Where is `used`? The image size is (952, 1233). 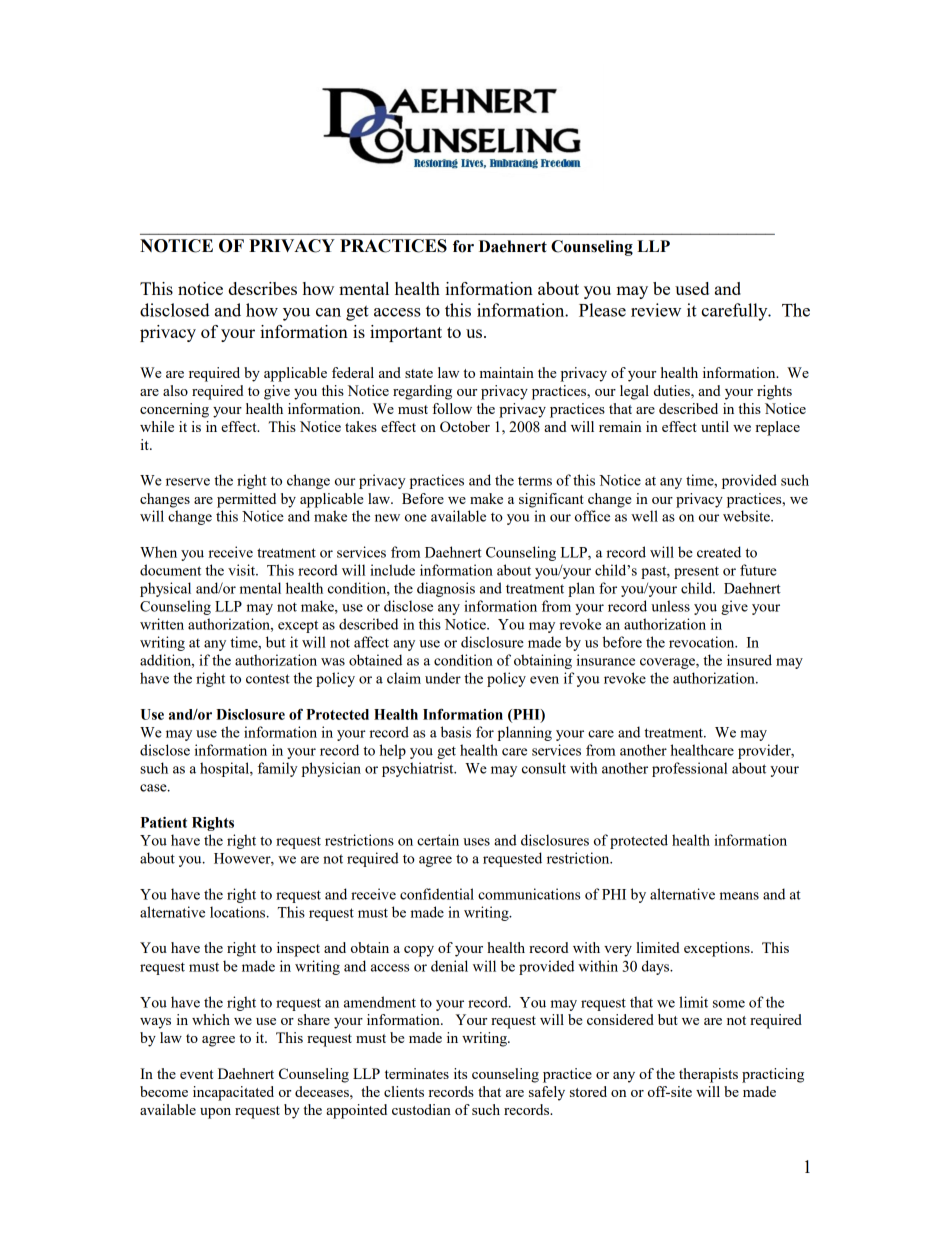
used is located at coordinates (692, 288).
